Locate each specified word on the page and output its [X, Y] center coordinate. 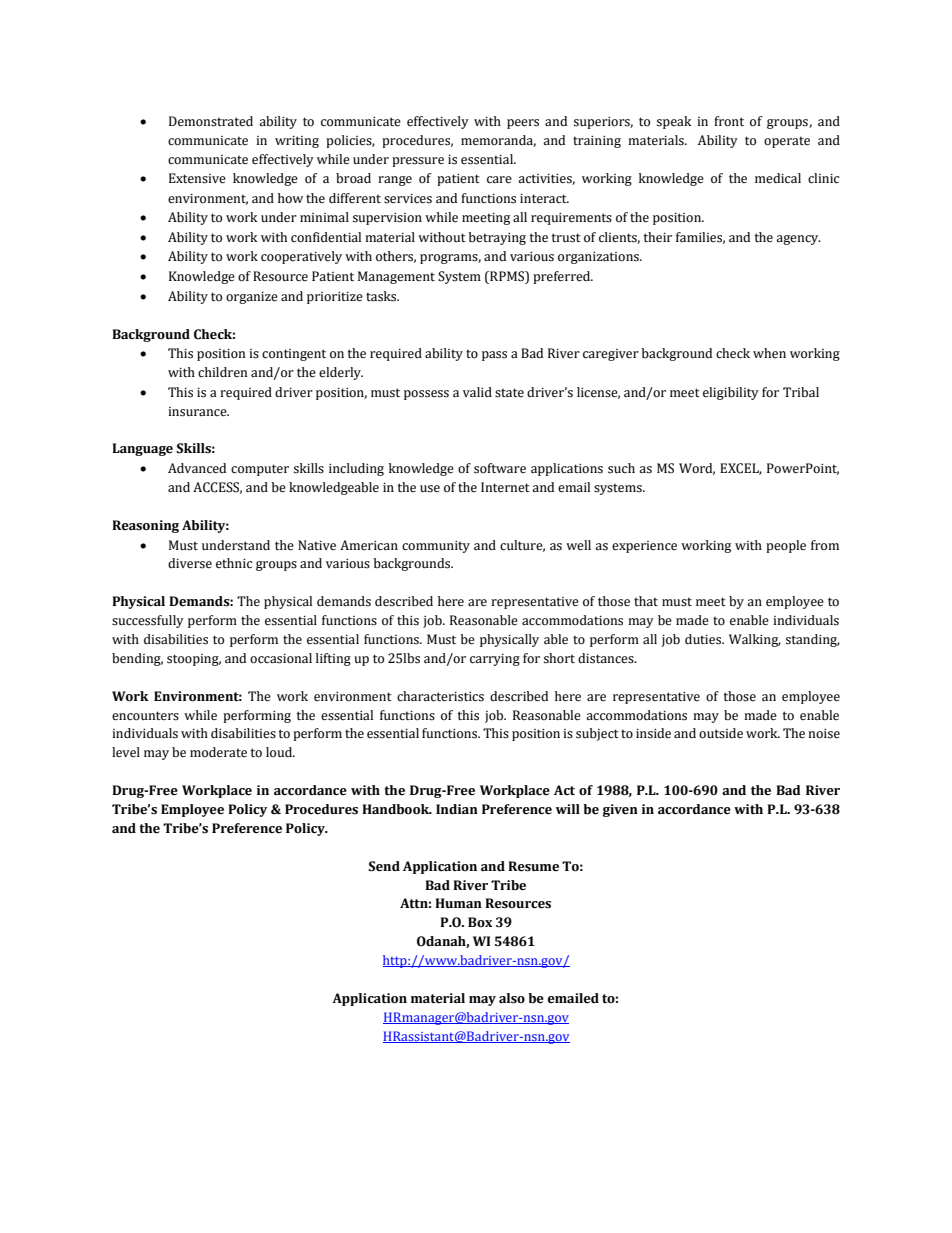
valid [477, 392]
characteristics [440, 696]
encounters [145, 716]
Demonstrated [211, 121]
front [729, 121]
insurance [198, 412]
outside [721, 733]
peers [523, 124]
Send [384, 866]
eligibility [731, 393]
